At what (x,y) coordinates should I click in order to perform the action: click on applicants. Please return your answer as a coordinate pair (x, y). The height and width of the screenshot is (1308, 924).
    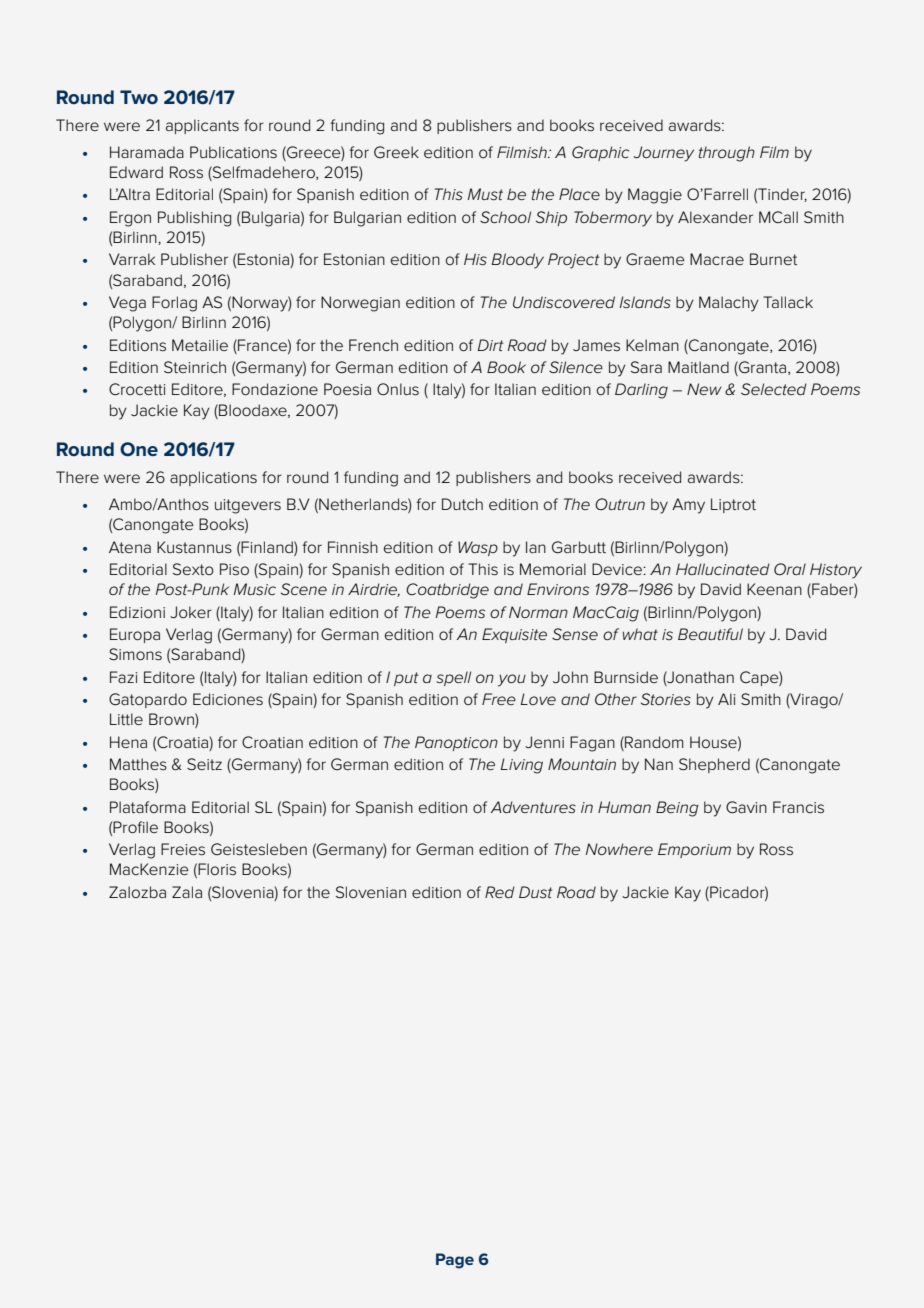
    Looking at the image, I should click on (202, 126).
